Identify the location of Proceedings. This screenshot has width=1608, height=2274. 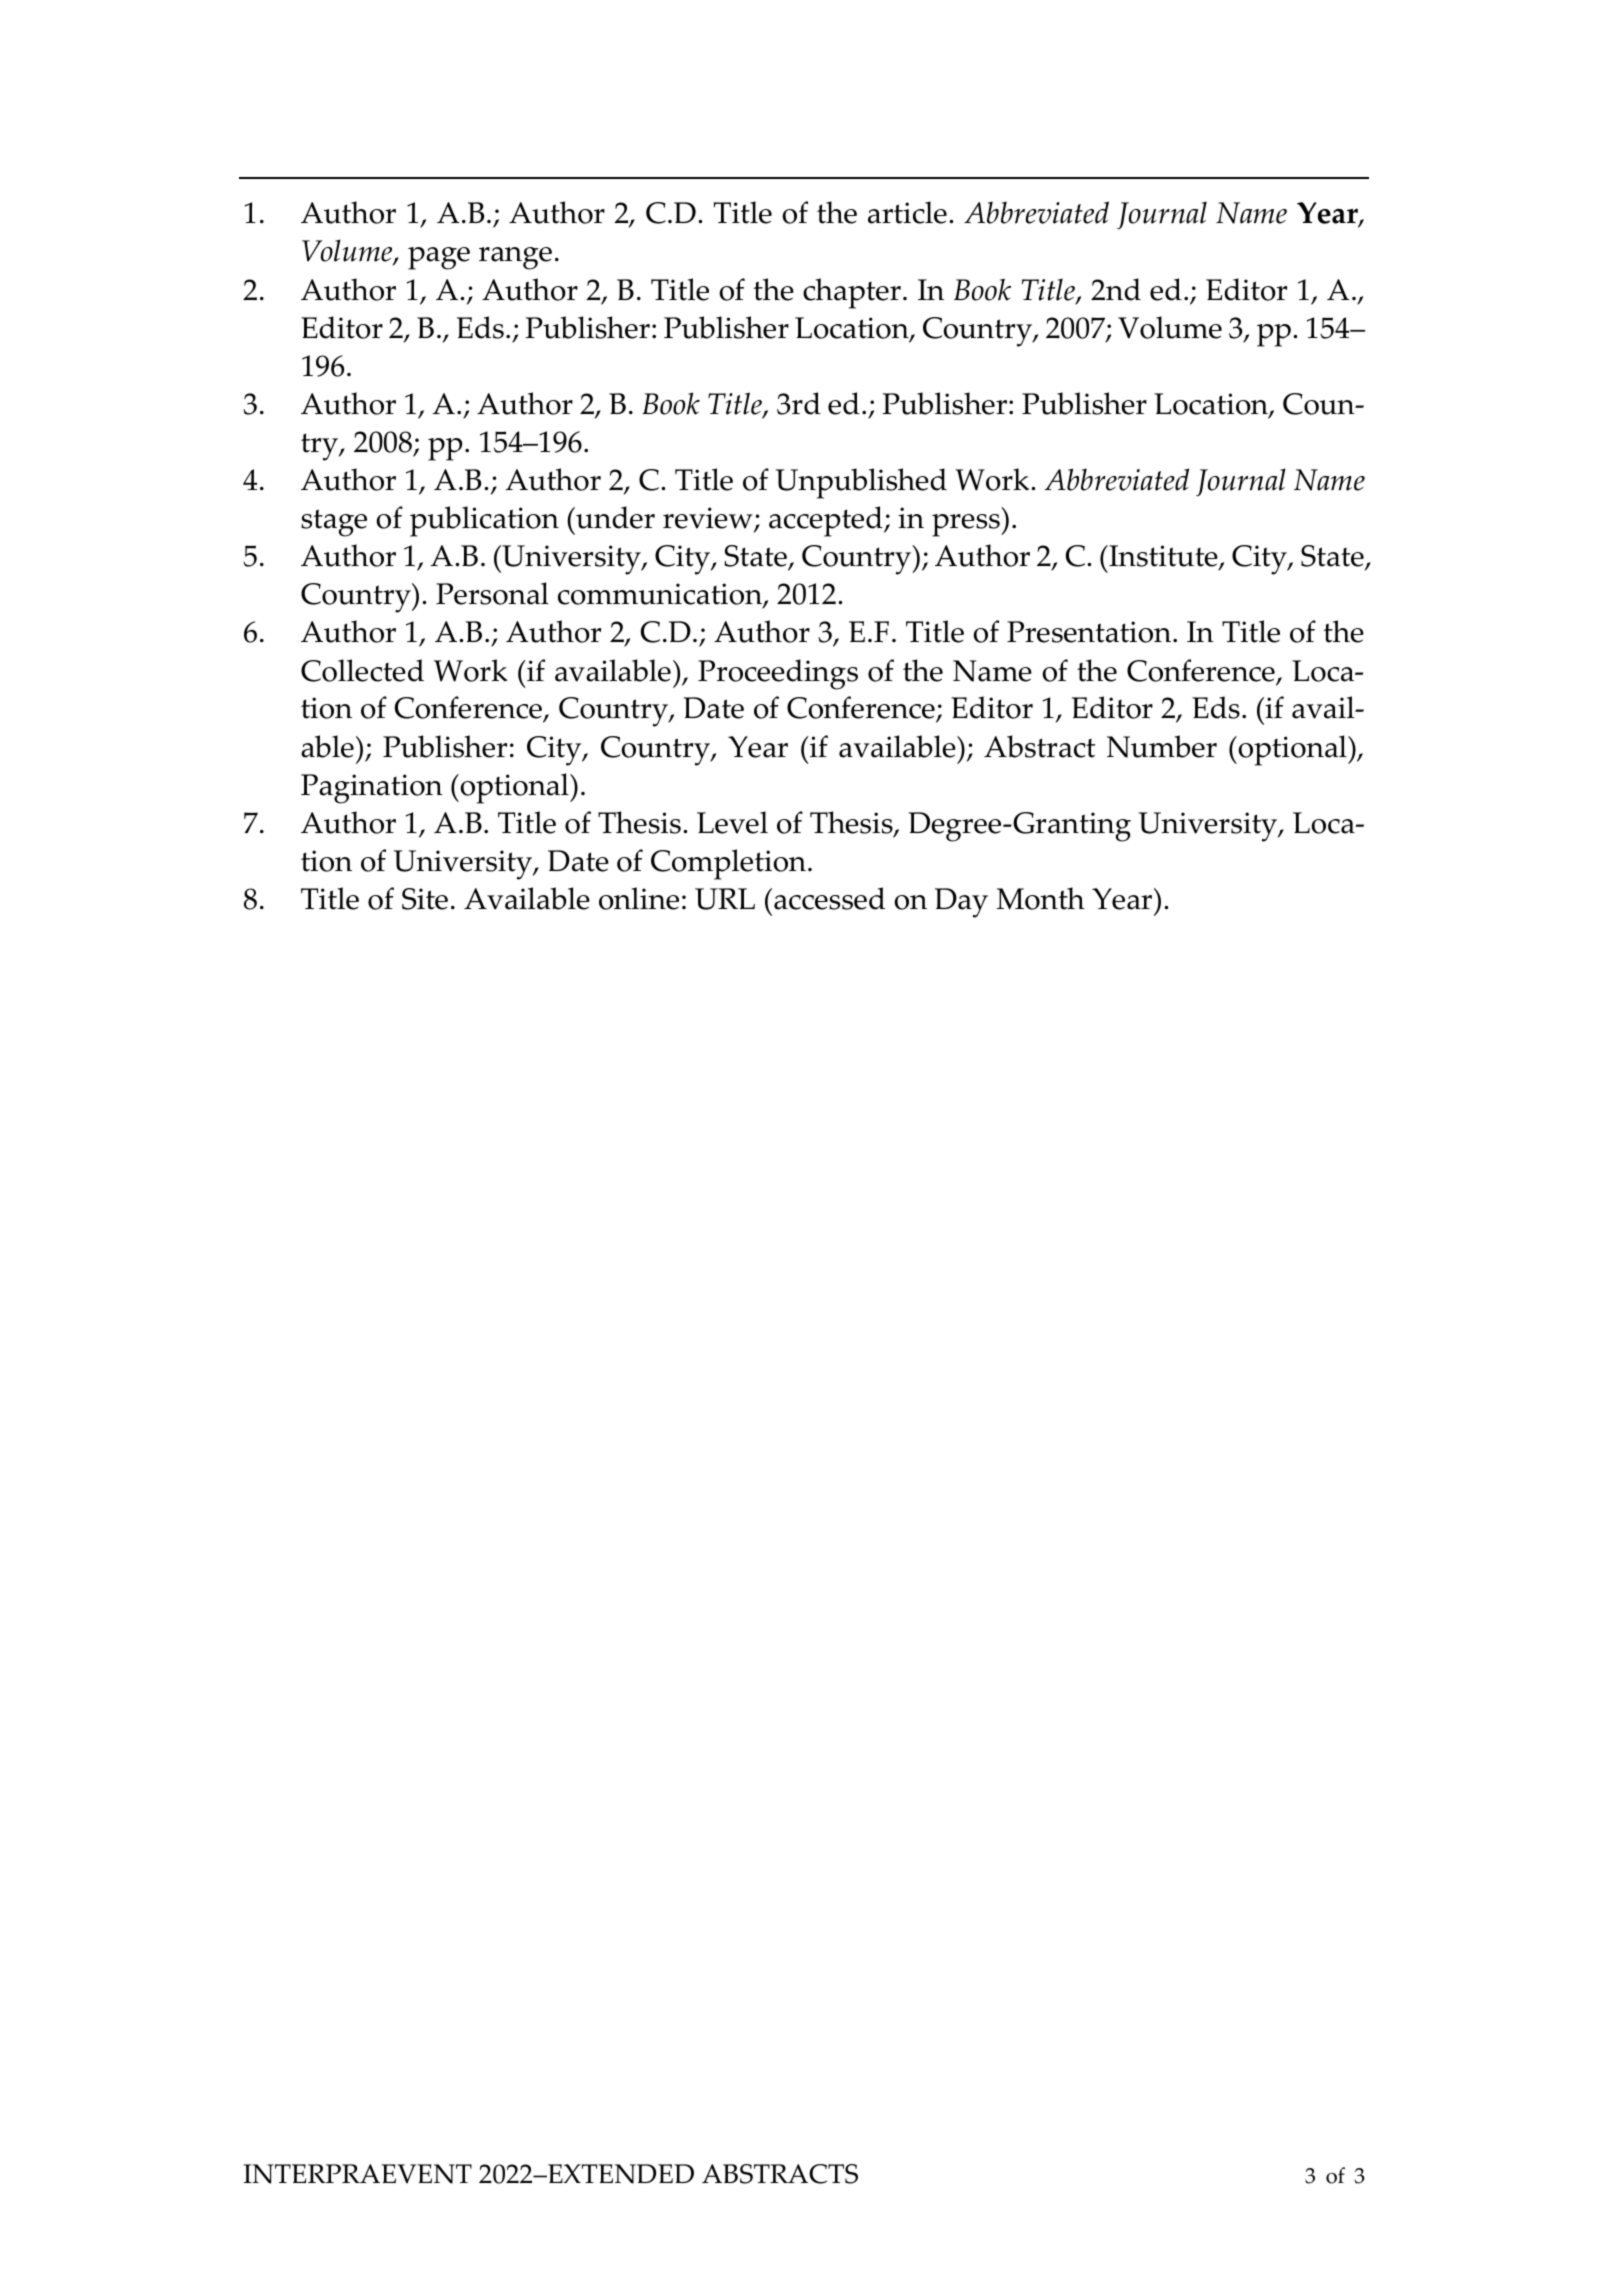
(778, 674).
